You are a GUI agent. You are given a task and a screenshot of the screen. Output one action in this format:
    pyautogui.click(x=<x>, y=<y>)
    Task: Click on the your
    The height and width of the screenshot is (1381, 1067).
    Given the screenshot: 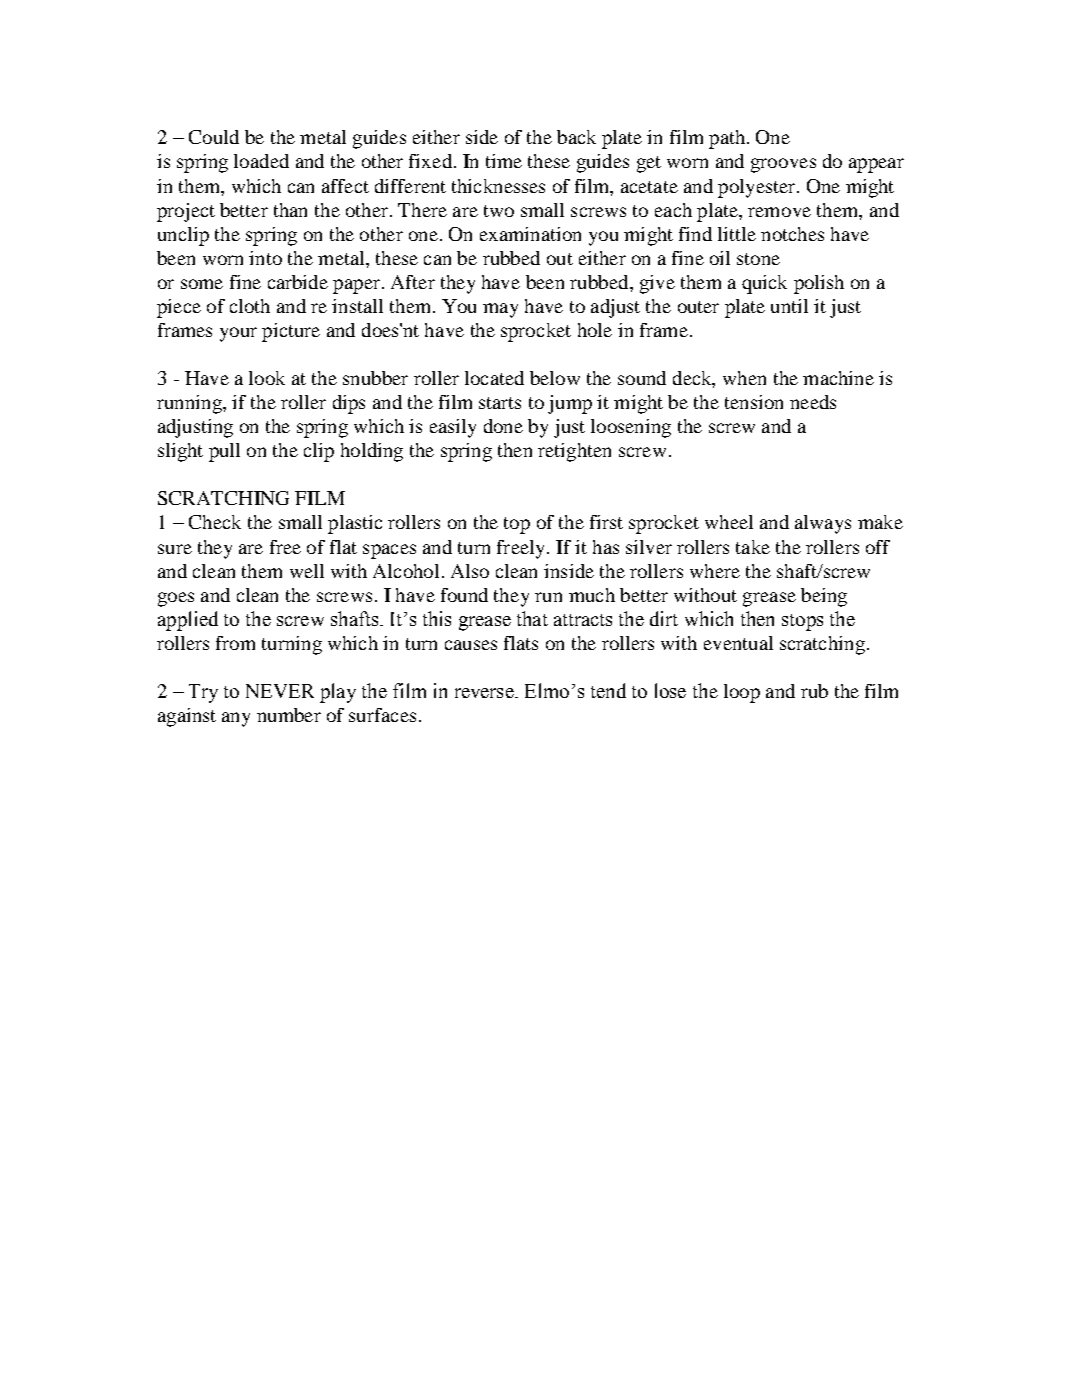 What is the action you would take?
    pyautogui.click(x=238, y=334)
